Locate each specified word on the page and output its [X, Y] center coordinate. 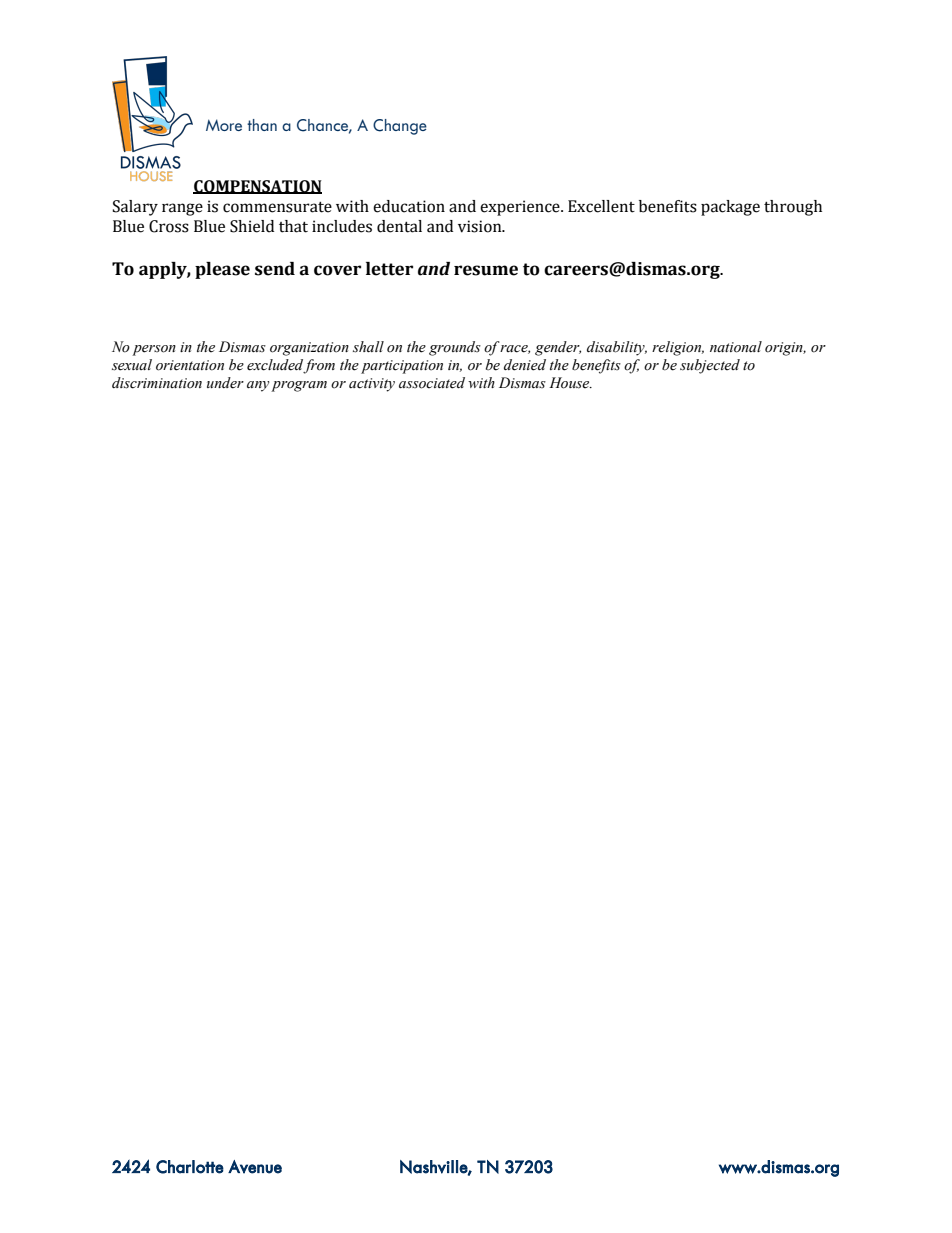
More [224, 125]
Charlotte [190, 1167]
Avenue [255, 1167]
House [570, 383]
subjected [710, 366]
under [225, 383]
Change [400, 127]
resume [486, 270]
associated [432, 383]
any [258, 386]
